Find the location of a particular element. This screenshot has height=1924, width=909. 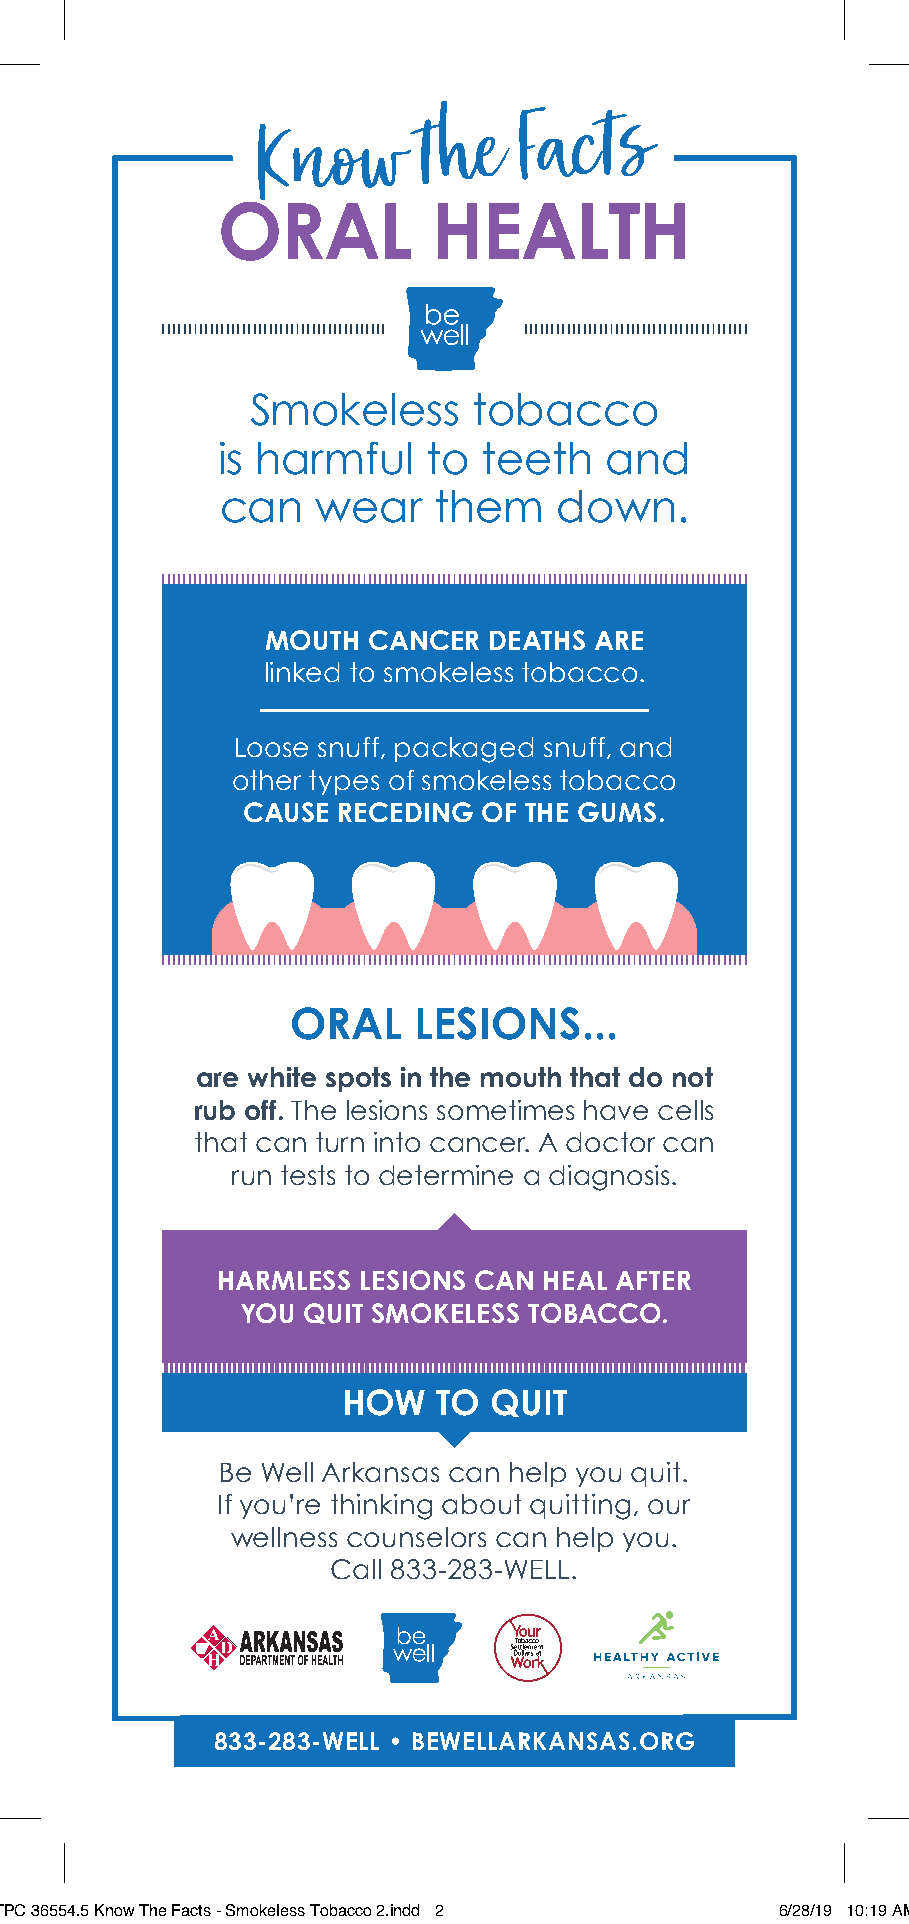

counselors is located at coordinates (416, 1537).
